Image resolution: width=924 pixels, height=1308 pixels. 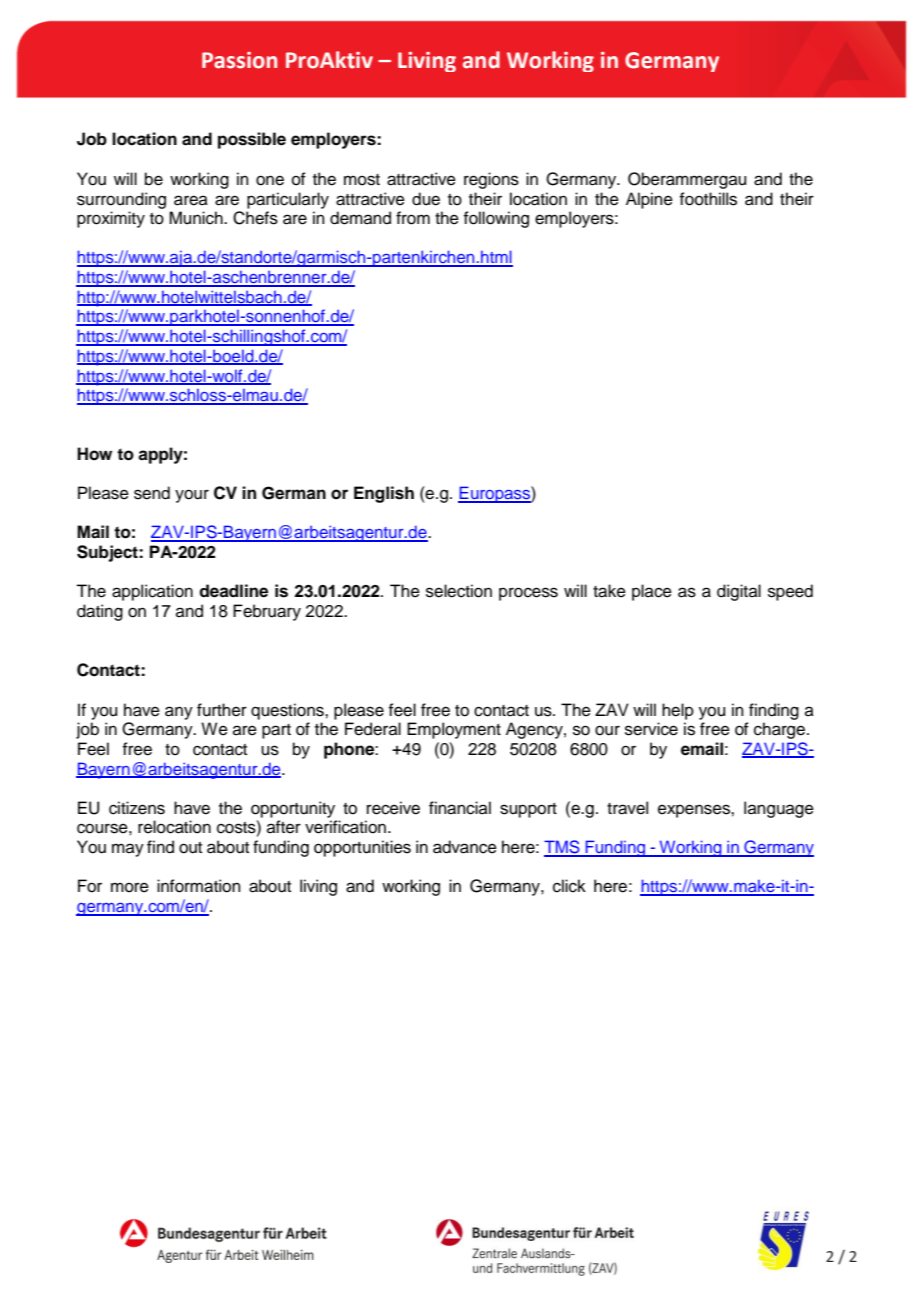 What do you see at coordinates (454, 730) in the image?
I see `Employment` at bounding box center [454, 730].
